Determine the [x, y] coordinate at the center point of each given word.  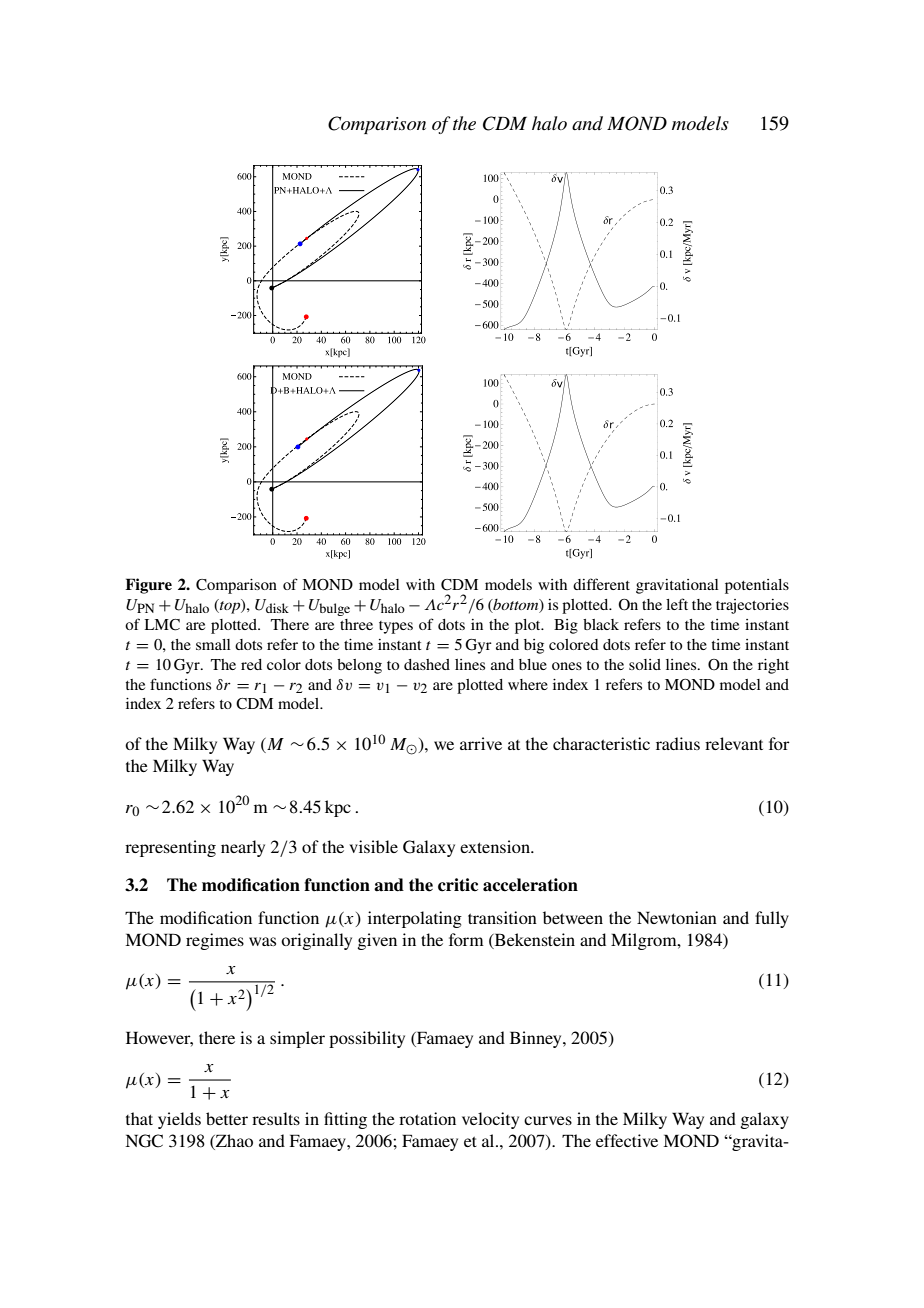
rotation [427, 1118]
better [227, 1118]
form [466, 939]
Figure [148, 586]
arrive [481, 743]
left [677, 604]
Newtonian [677, 917]
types [396, 627]
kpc [338, 808]
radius [678, 743]
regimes [215, 941]
